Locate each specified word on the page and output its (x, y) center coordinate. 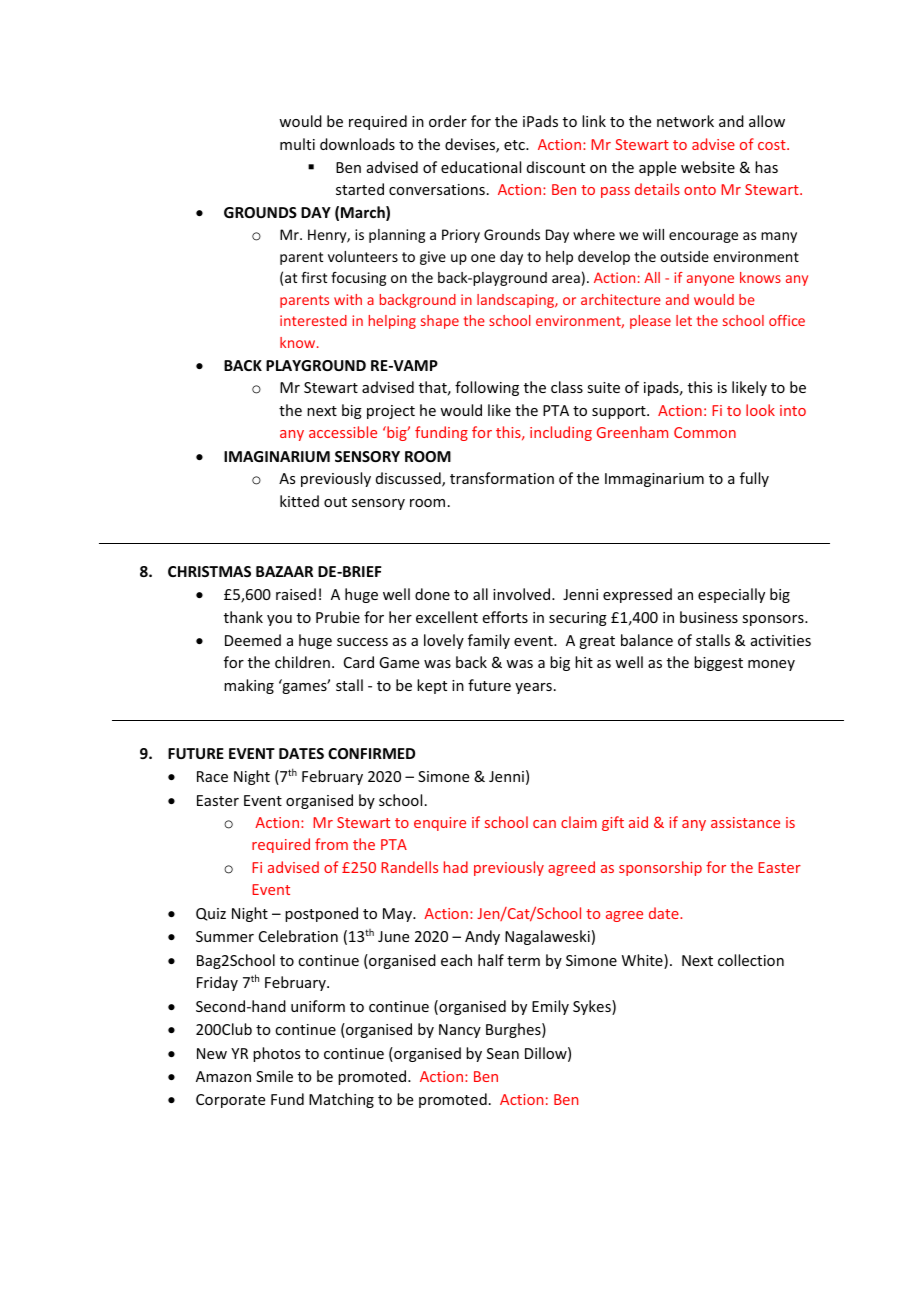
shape (440, 322)
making (249, 686)
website (708, 167)
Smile (274, 1076)
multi (297, 144)
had (456, 867)
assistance (745, 822)
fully (754, 479)
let (684, 320)
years (533, 688)
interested (313, 320)
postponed (321, 914)
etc (515, 145)
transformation (502, 478)
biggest (718, 663)
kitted (299, 501)
